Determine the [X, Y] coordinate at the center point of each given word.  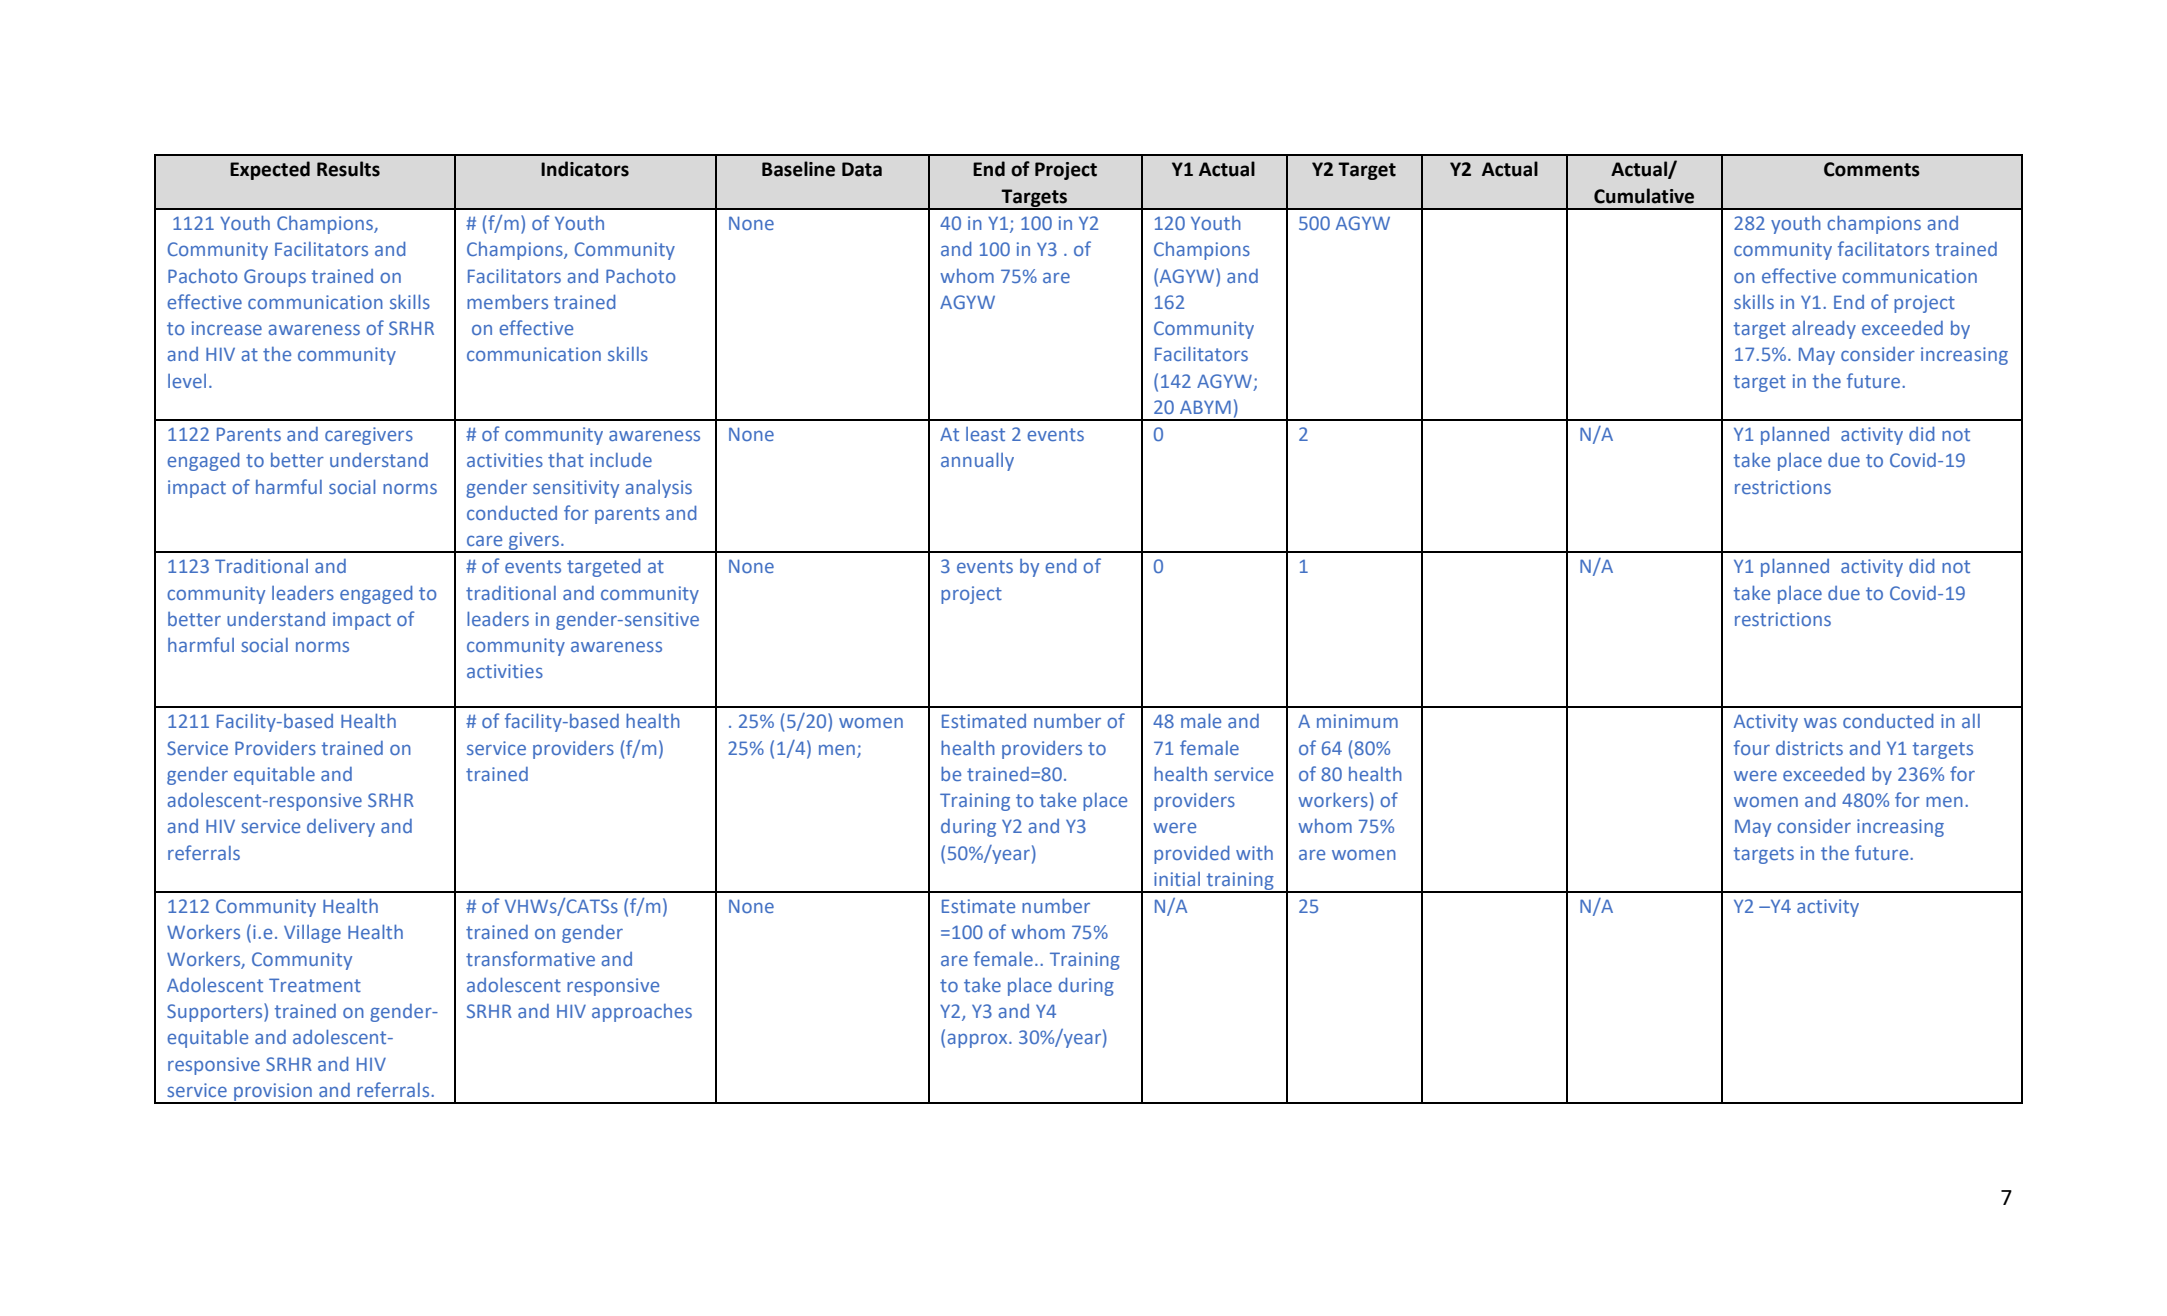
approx [978, 1040]
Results [348, 169]
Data [862, 169]
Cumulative [1644, 196]
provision [273, 1093]
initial [1177, 879]
